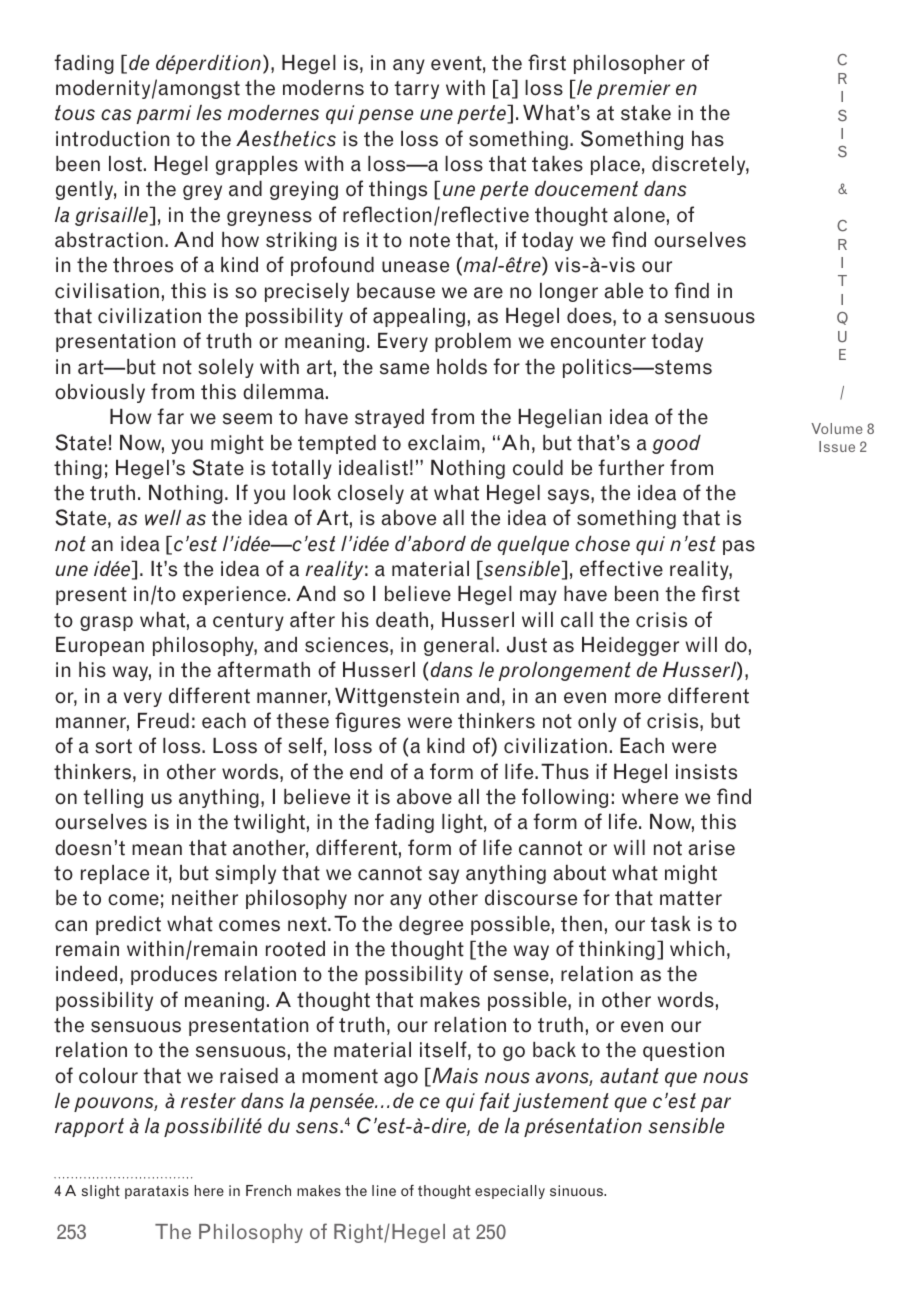 The width and height of the image is (924, 1305). Describe the element at coordinates (739, 547) in the image. I see `pas` at that location.
